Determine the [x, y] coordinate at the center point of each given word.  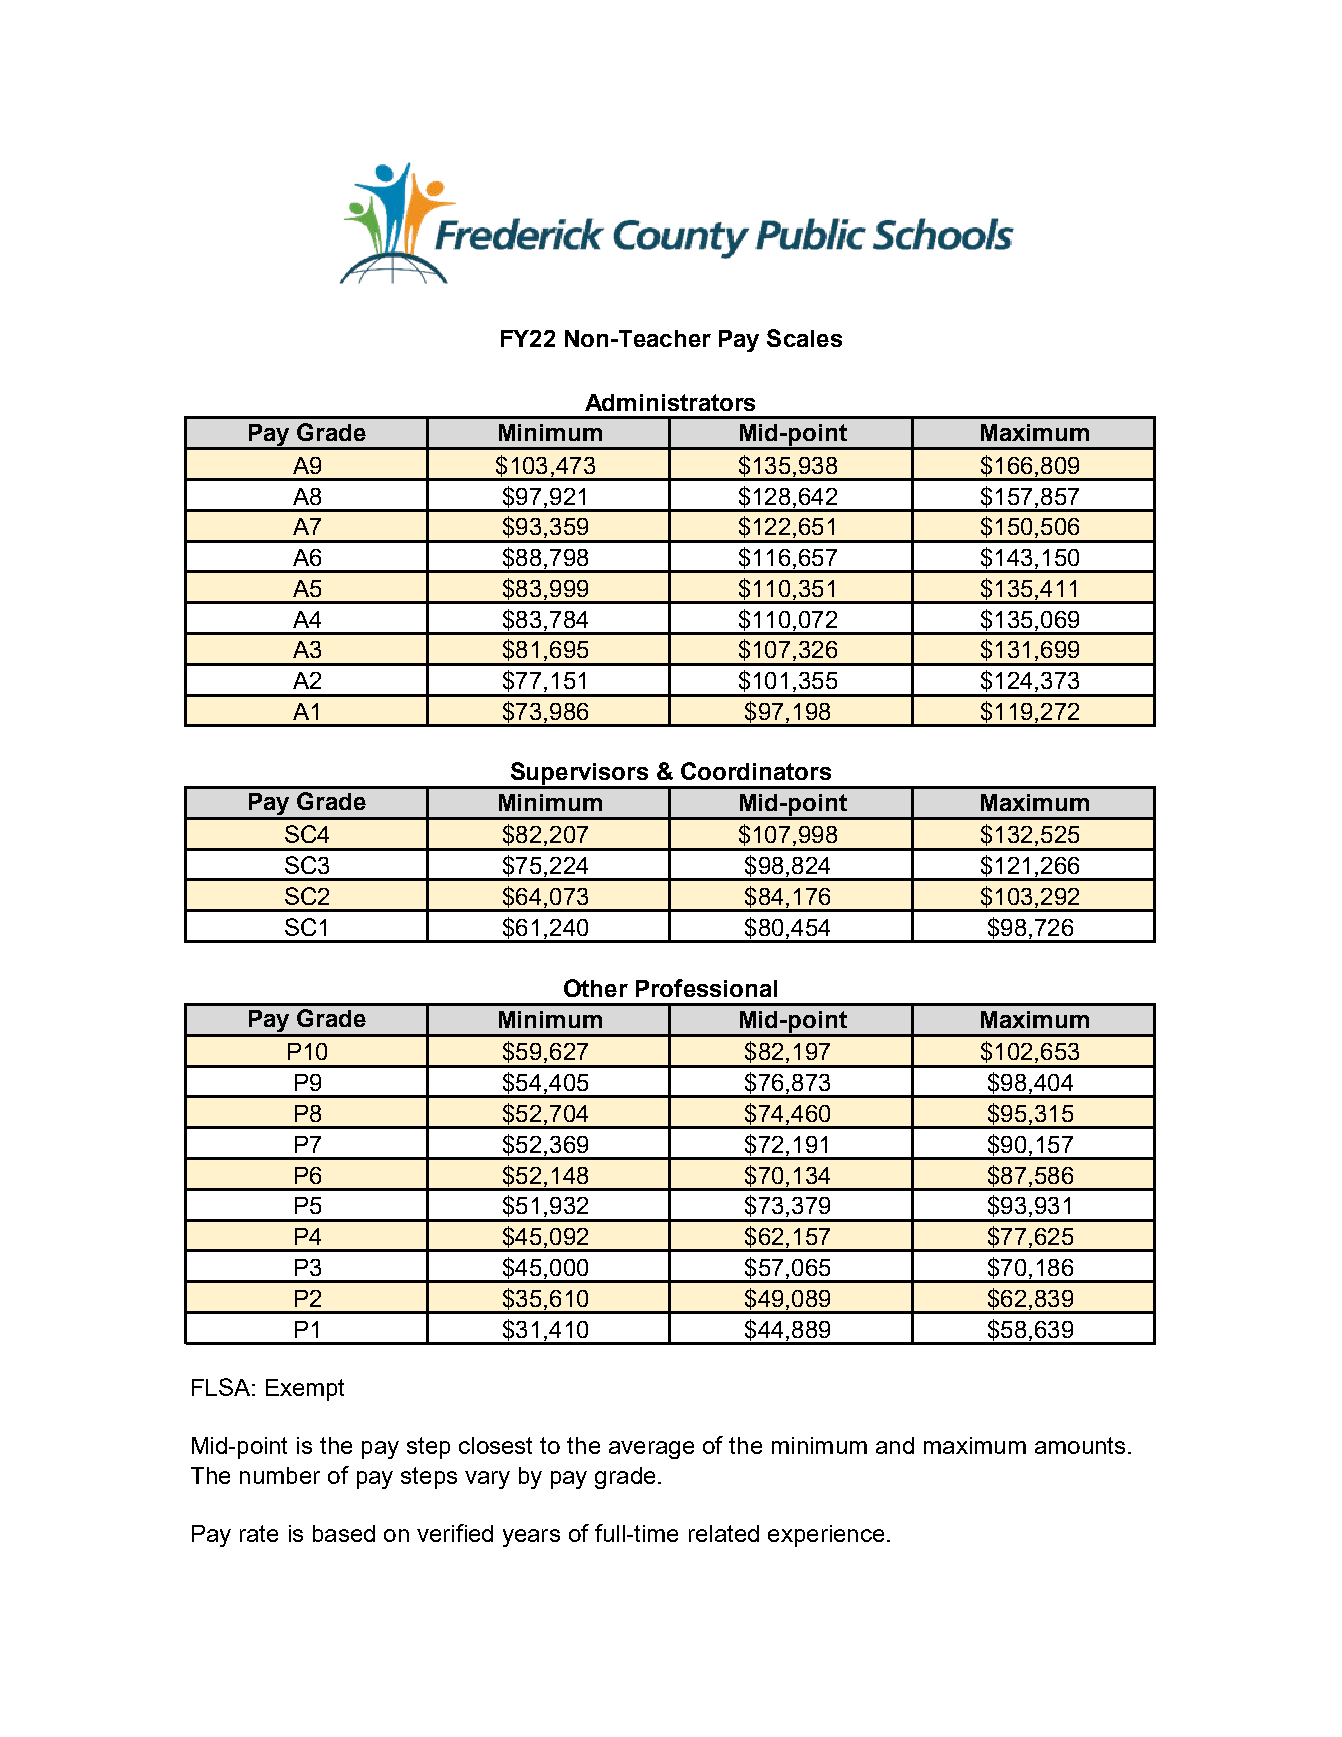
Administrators [670, 402]
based [344, 1533]
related [724, 1533]
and [895, 1445]
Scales [804, 338]
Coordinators [756, 771]
